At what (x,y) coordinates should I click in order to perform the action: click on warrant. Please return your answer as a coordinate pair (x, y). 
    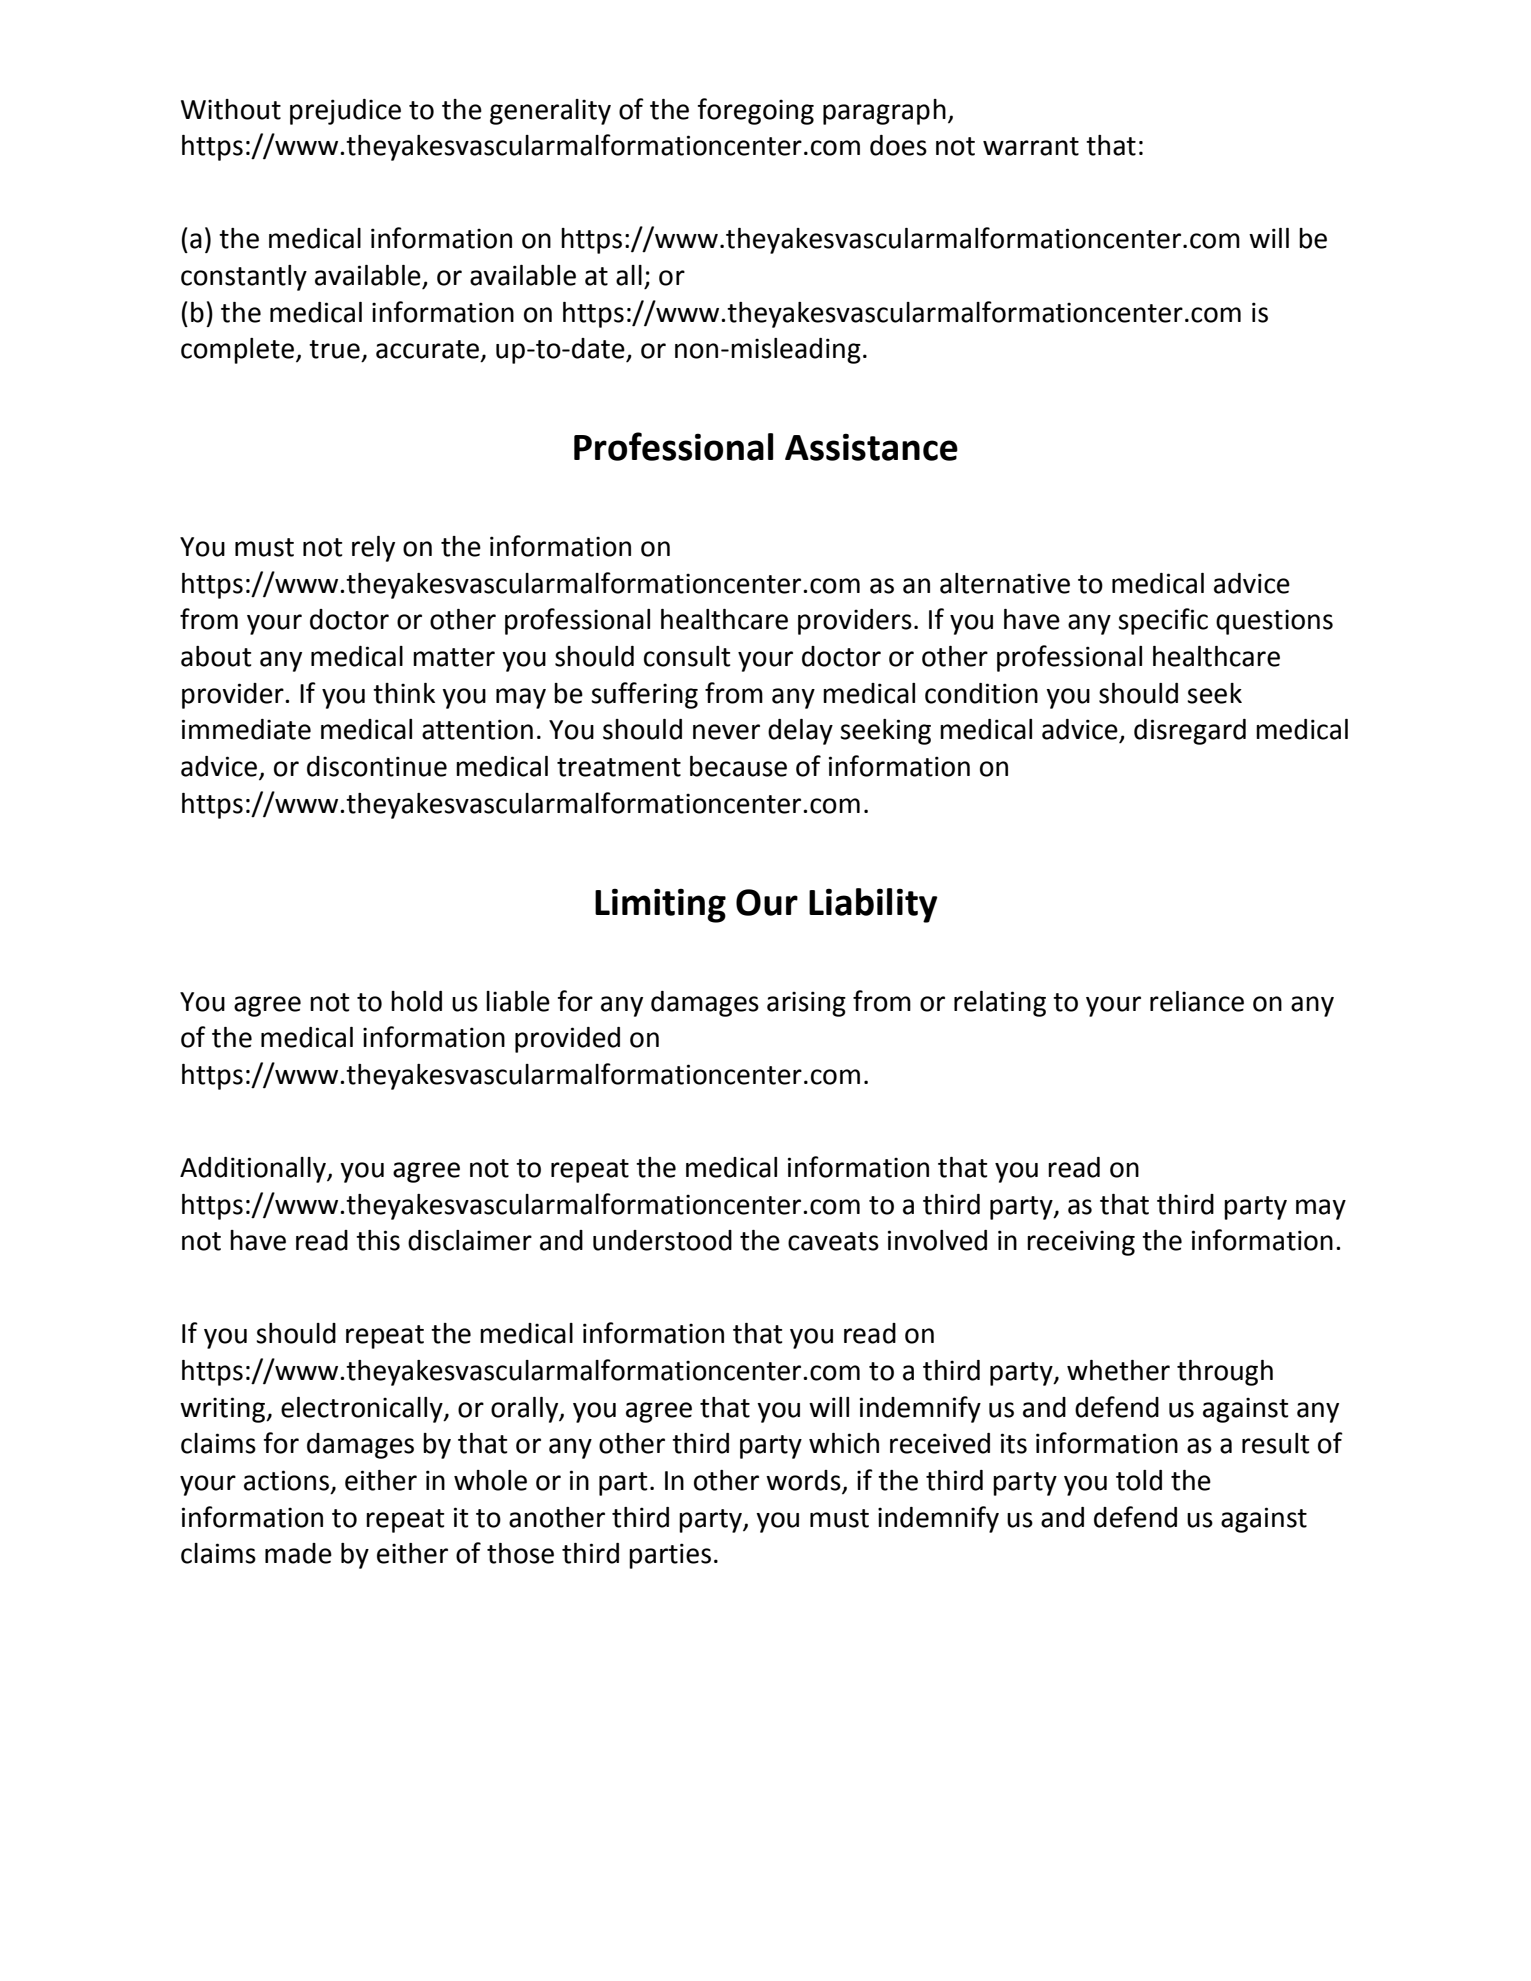
    Looking at the image, I should click on (1031, 146).
